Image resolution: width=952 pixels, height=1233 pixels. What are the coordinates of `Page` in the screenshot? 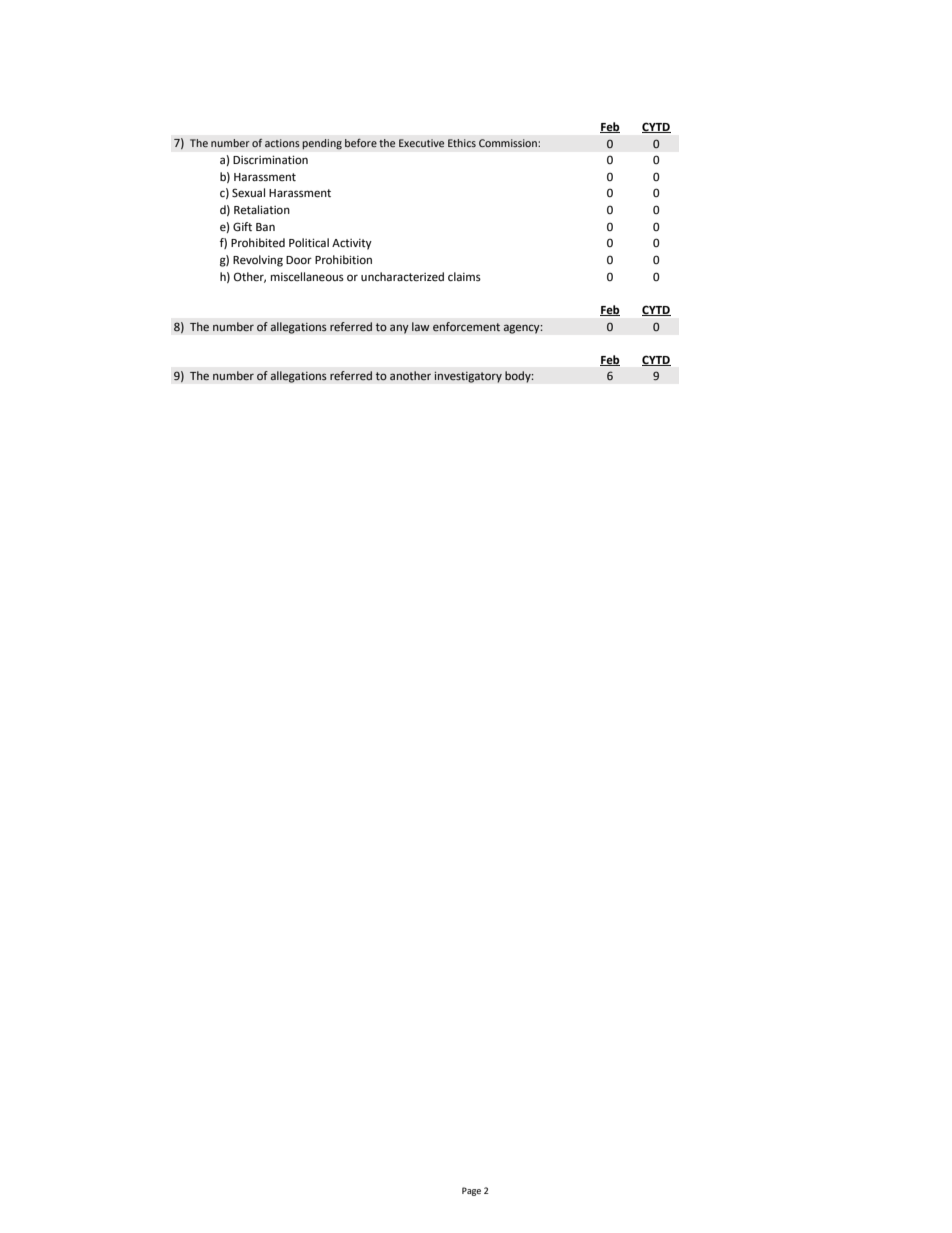 It's located at (471, 1191).
